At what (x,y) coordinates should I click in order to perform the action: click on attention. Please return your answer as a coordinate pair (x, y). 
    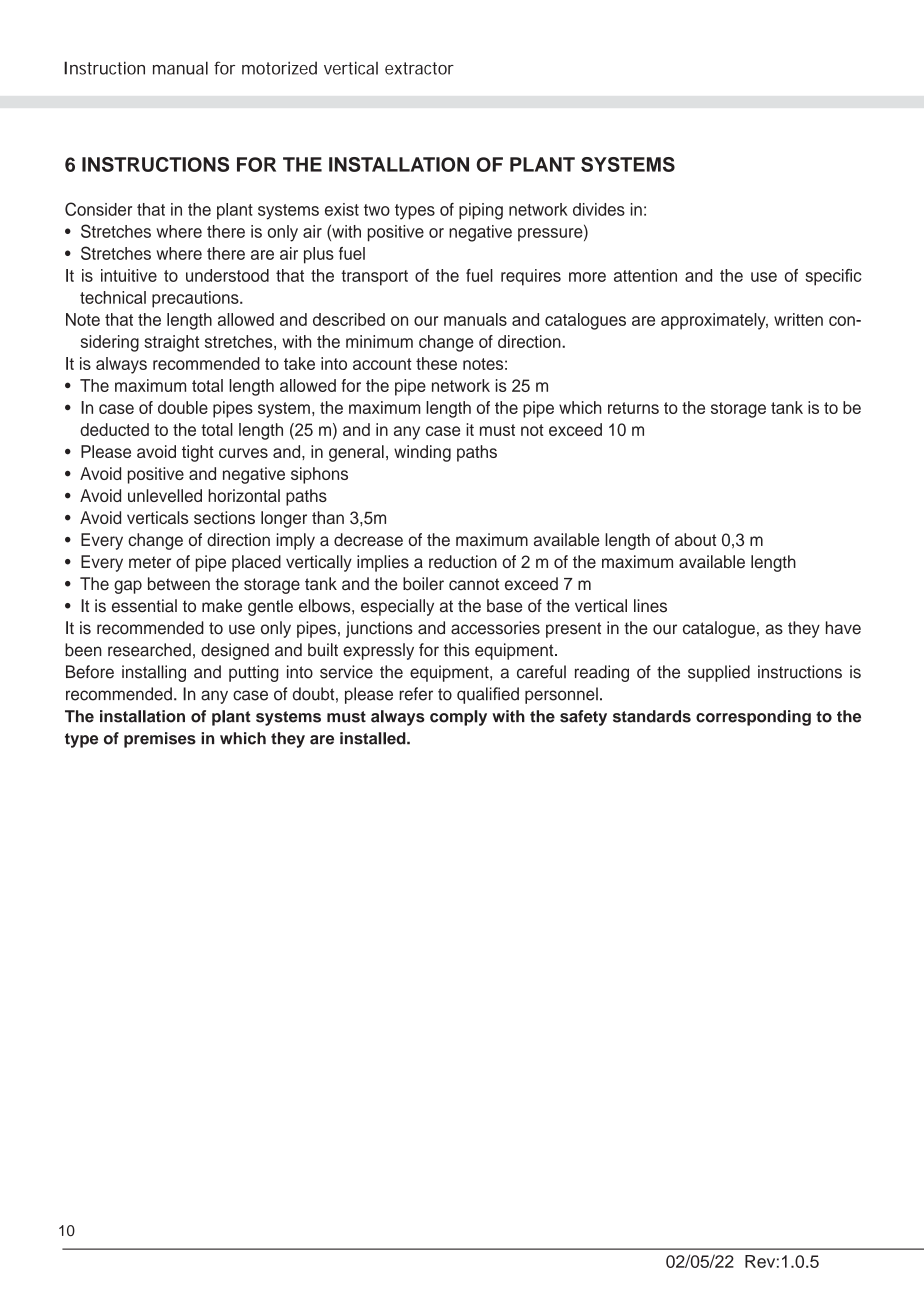
    Looking at the image, I should click on (645, 275).
